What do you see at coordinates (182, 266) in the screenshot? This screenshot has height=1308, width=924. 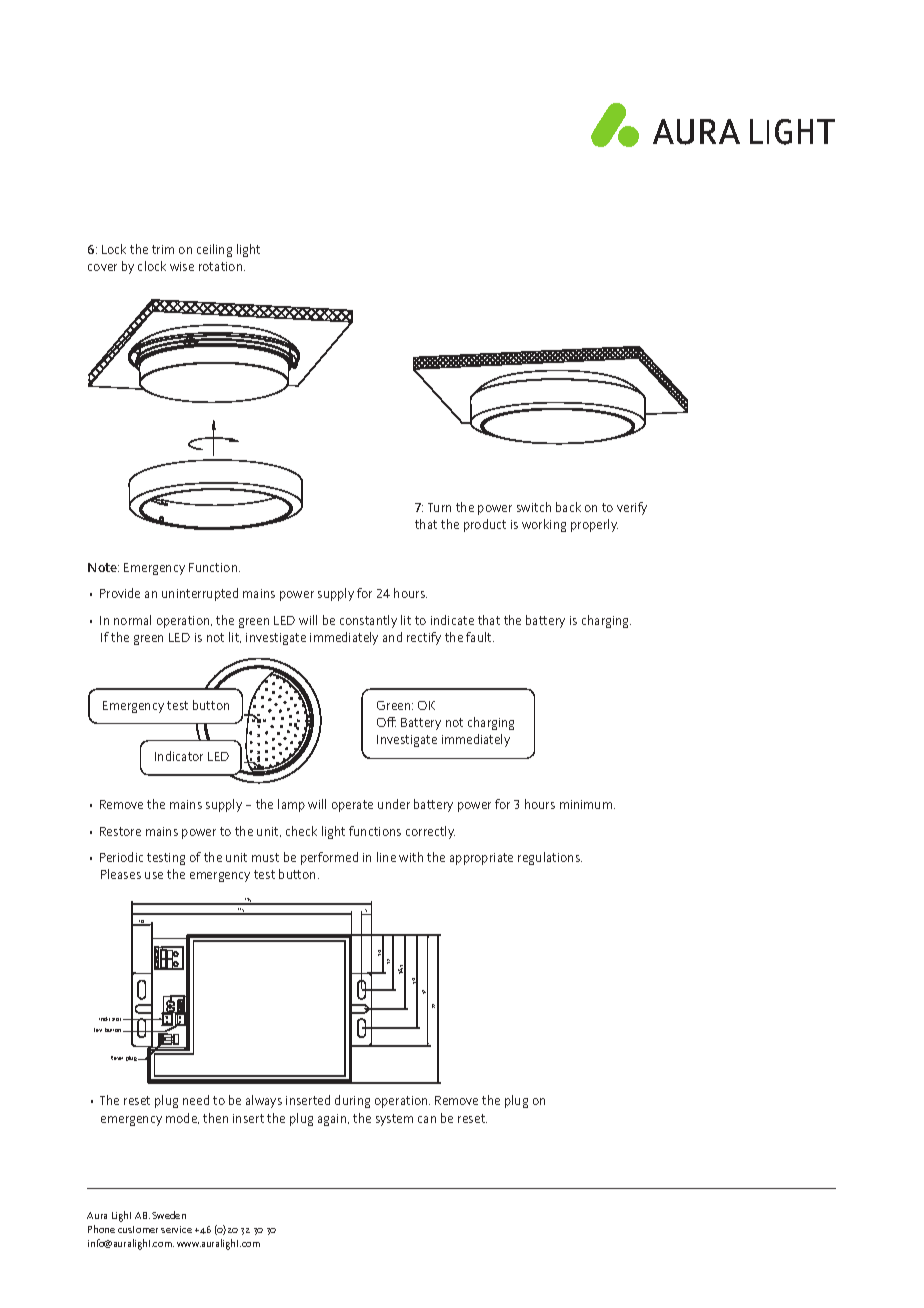 I see `wise` at bounding box center [182, 266].
